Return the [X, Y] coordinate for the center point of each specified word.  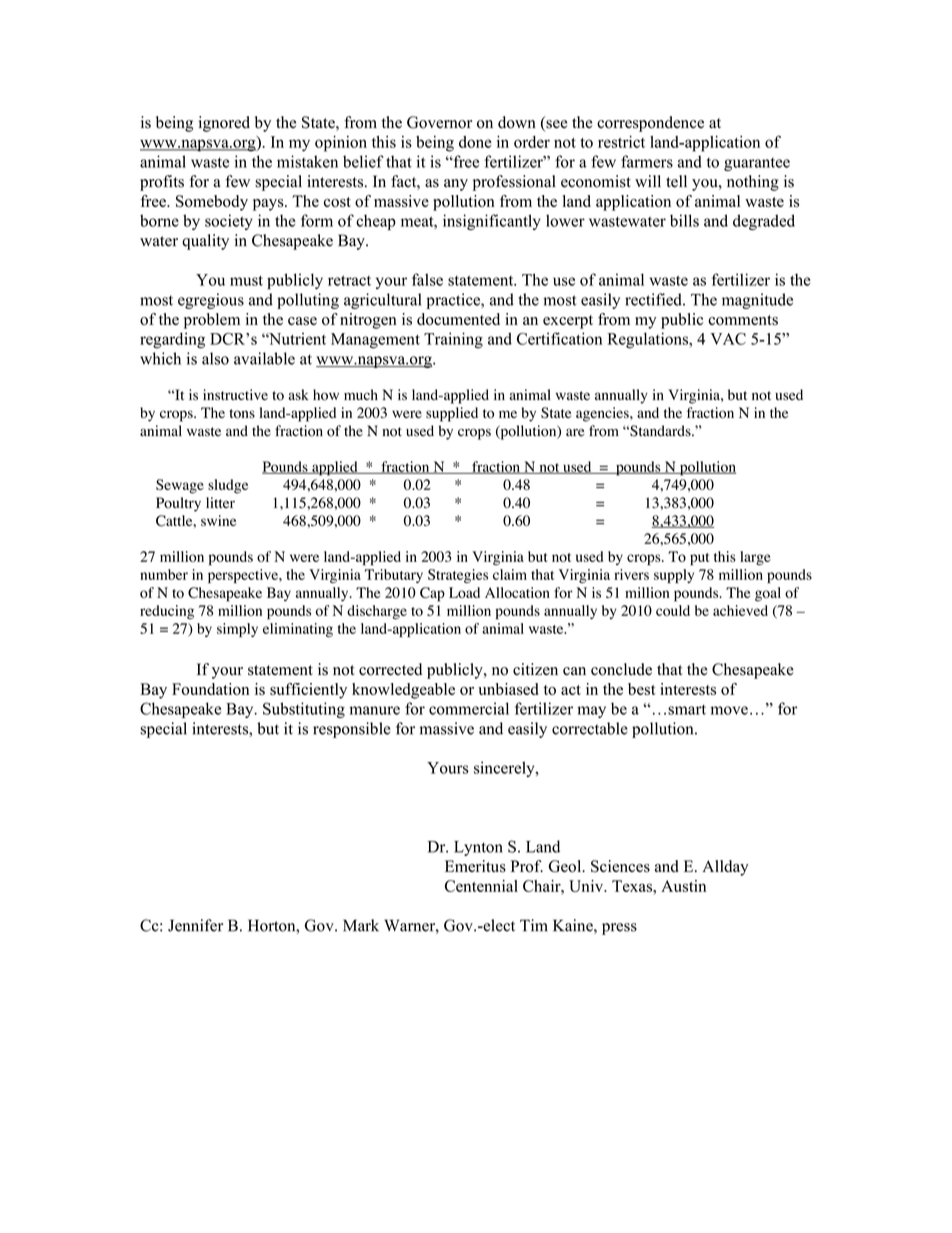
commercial [469, 708]
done [475, 142]
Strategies [458, 576]
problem [212, 321]
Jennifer [195, 925]
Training [453, 340]
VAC [728, 339]
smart [687, 709]
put [699, 559]
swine [218, 520]
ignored [224, 124]
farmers [647, 161]
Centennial [481, 886]
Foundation [210, 689]
